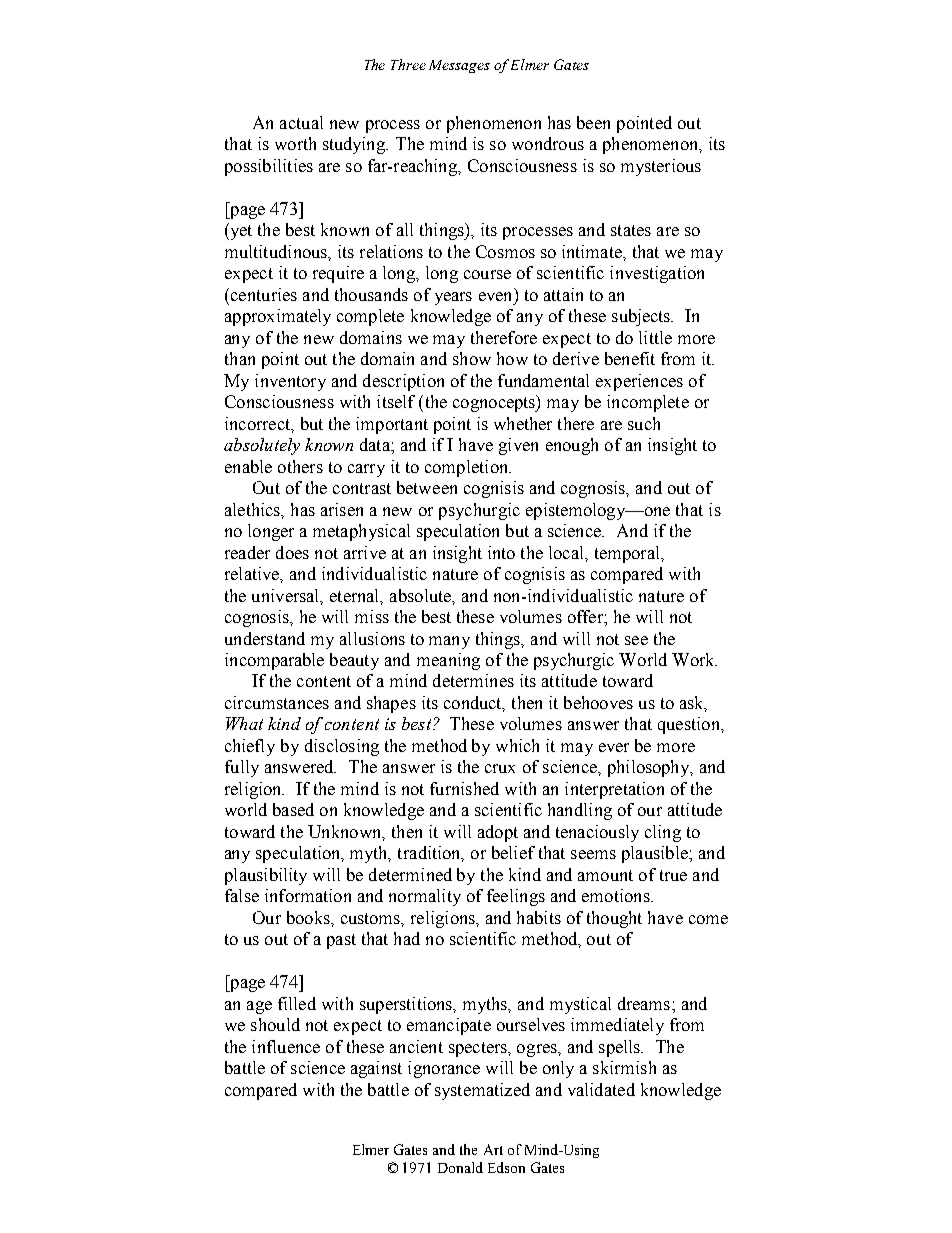 The image size is (952, 1233). I want to click on skirmish, so click(624, 1067).
